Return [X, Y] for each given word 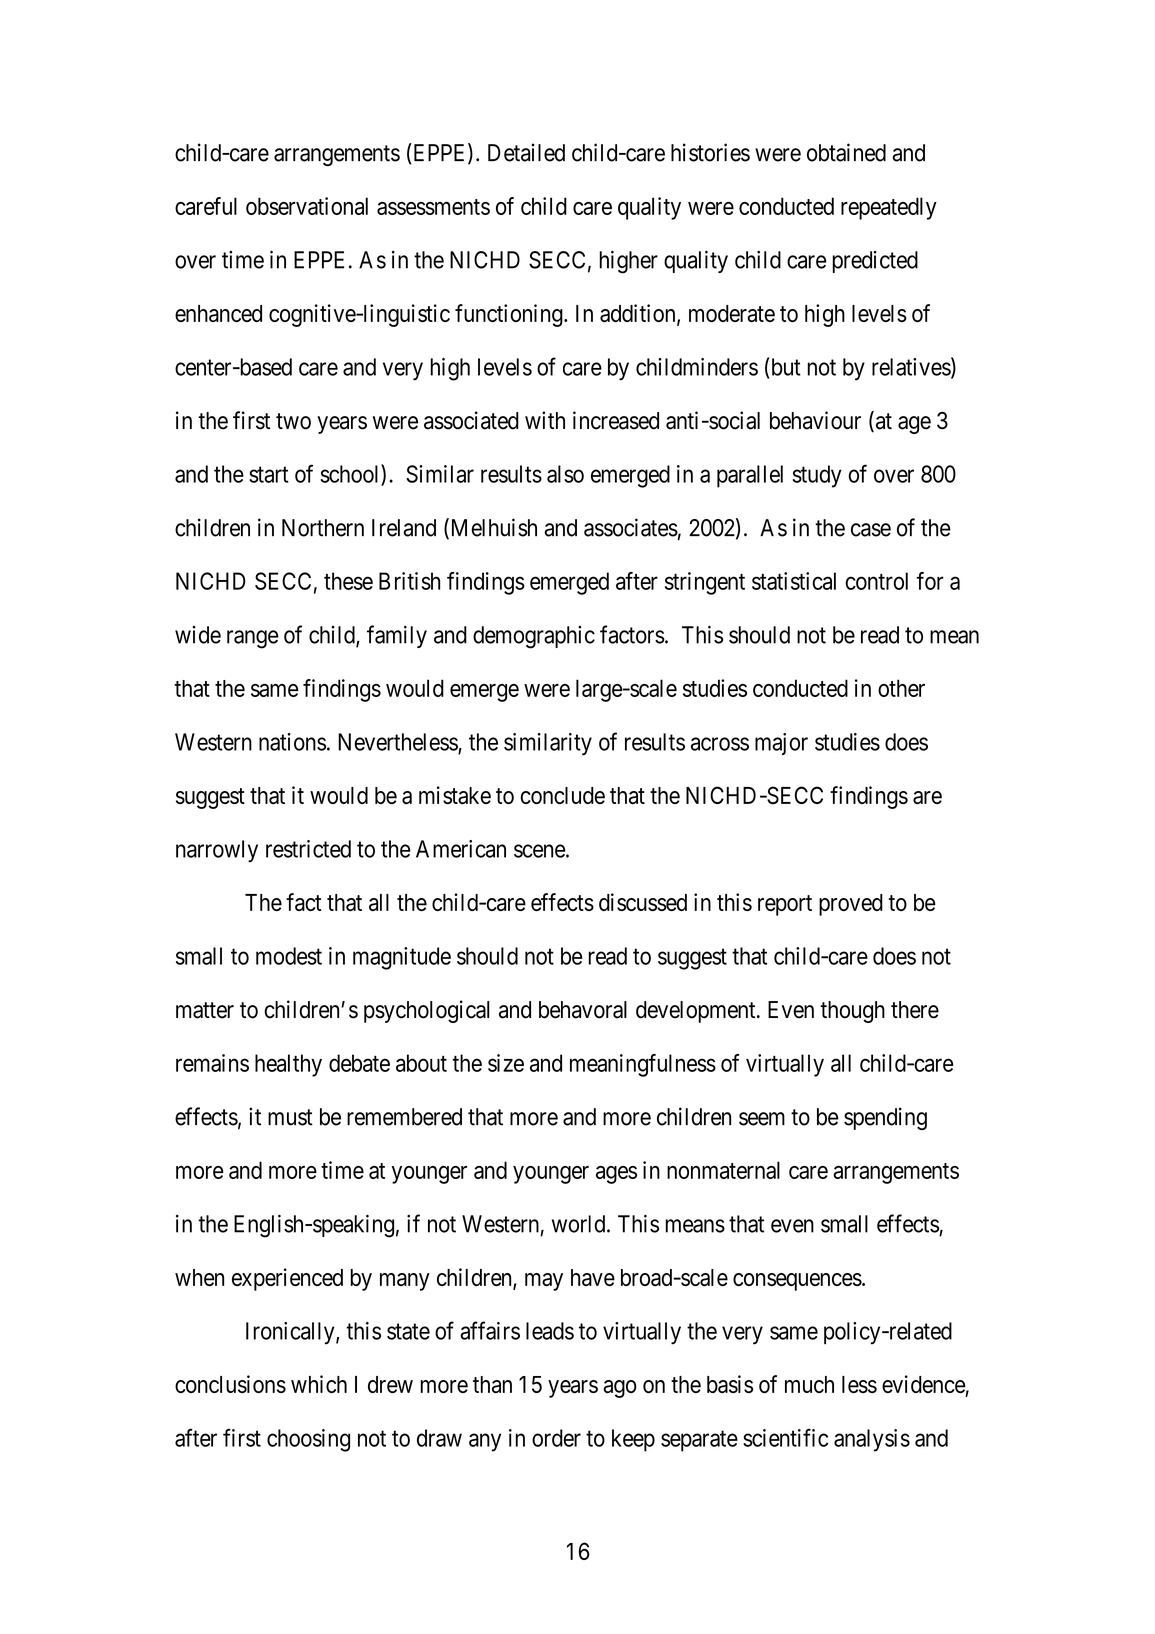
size [506, 1063]
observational [307, 206]
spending [885, 1118]
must [290, 1117]
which [319, 1384]
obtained [846, 152]
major [781, 744]
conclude [562, 795]
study [817, 476]
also [565, 474]
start [269, 475]
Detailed [526, 152]
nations [292, 742]
